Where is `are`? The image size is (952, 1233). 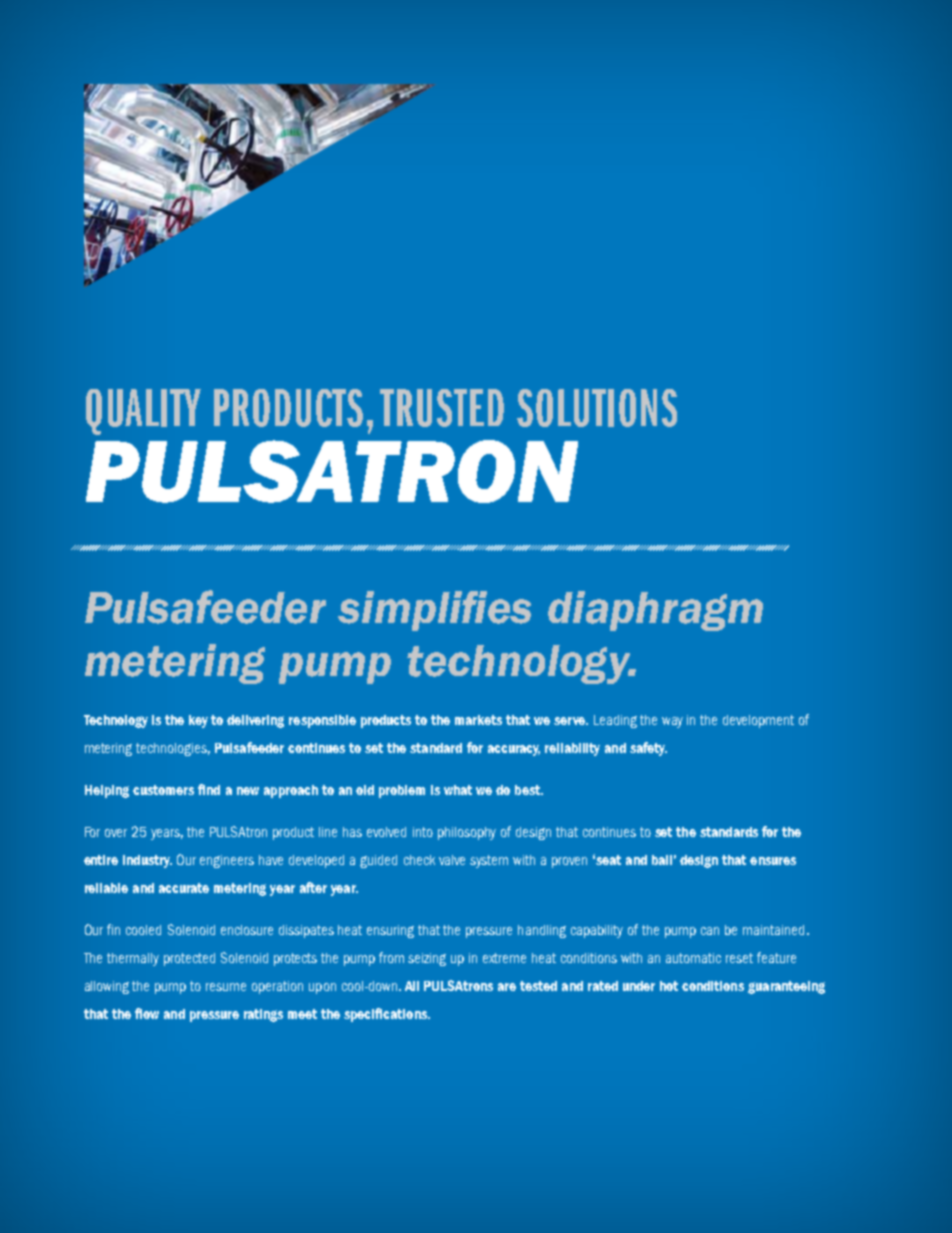
are is located at coordinates (507, 987).
